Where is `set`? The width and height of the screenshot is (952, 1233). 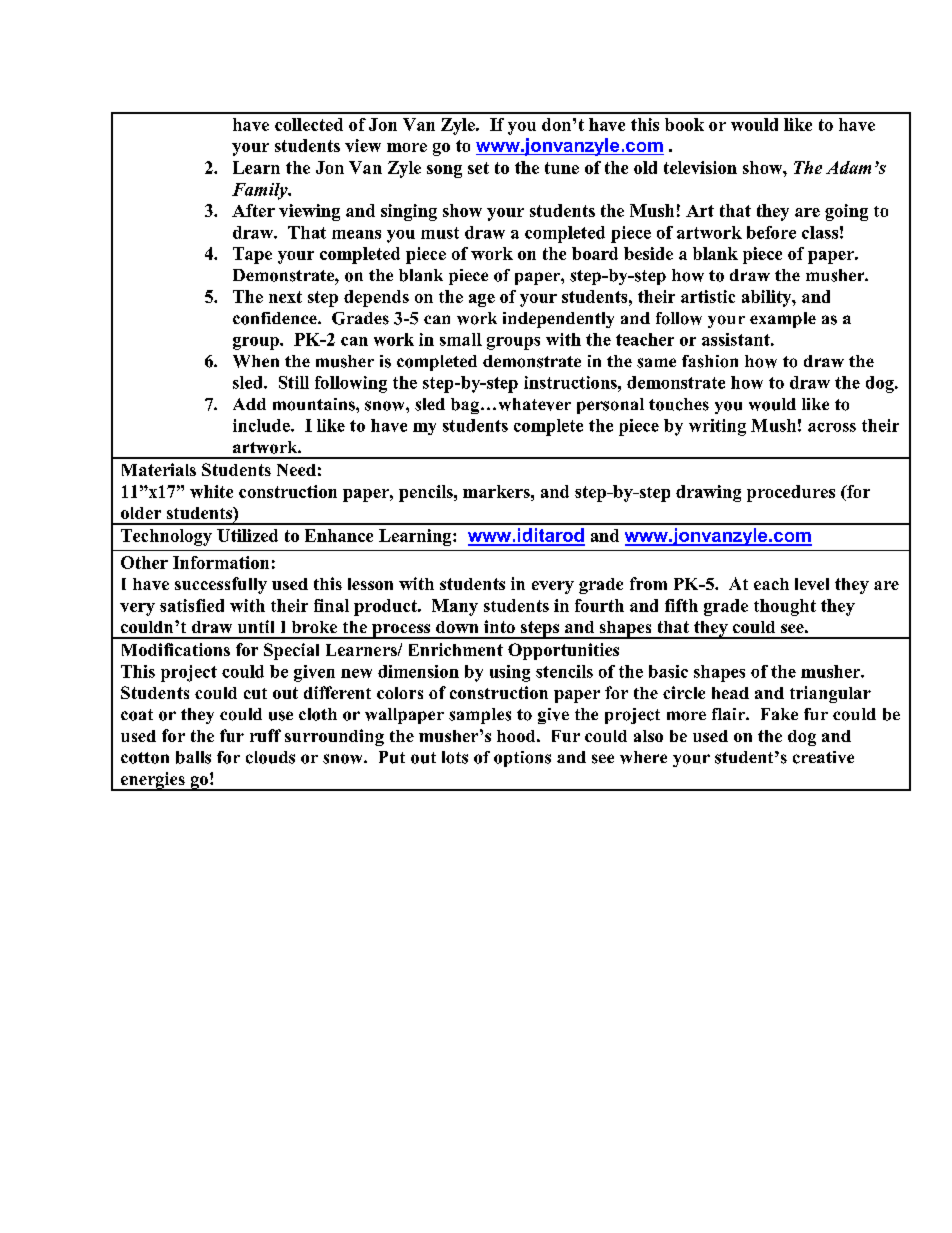 set is located at coordinates (478, 168).
